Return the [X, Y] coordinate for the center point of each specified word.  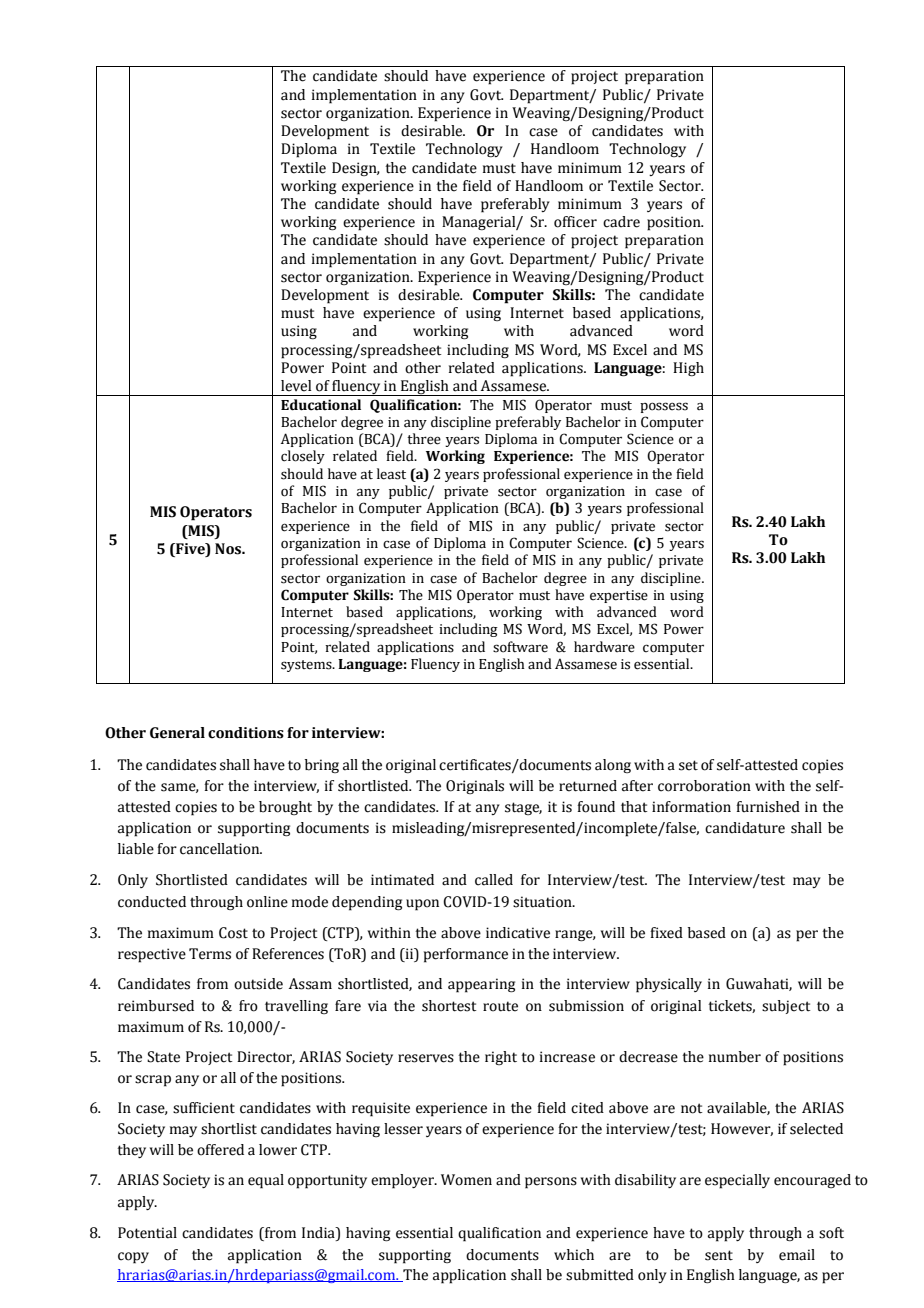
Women [466, 1180]
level [296, 386]
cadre [621, 222]
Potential [147, 1233]
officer [575, 222]
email [797, 1255]
